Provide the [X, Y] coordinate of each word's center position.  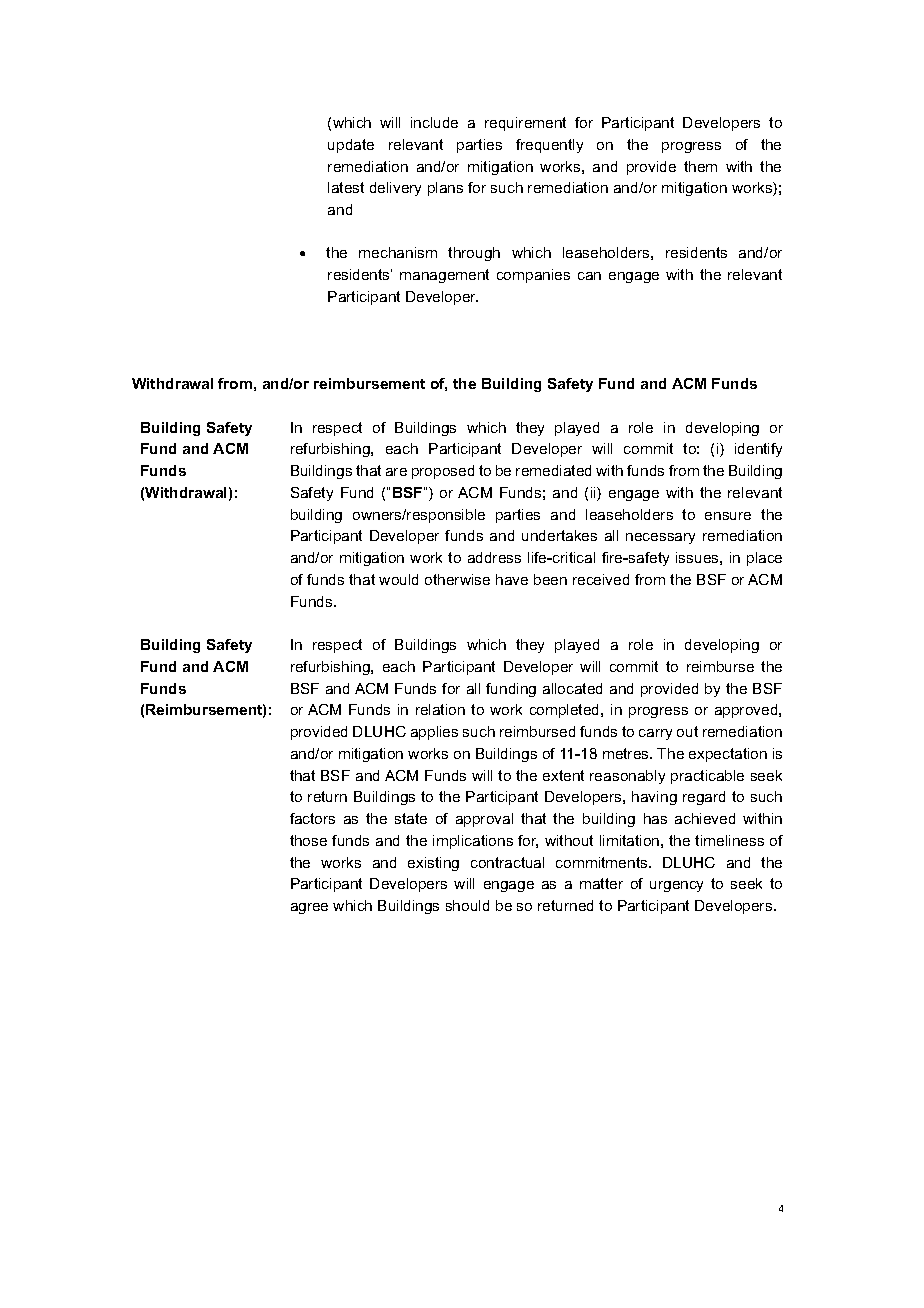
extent [563, 775]
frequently [549, 146]
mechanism [398, 252]
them [700, 166]
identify [758, 450]
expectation [728, 755]
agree [309, 908]
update [351, 146]
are [396, 472]
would [398, 579]
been [550, 579]
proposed [443, 472]
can [589, 276]
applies [434, 733]
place [764, 559]
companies [533, 276]
